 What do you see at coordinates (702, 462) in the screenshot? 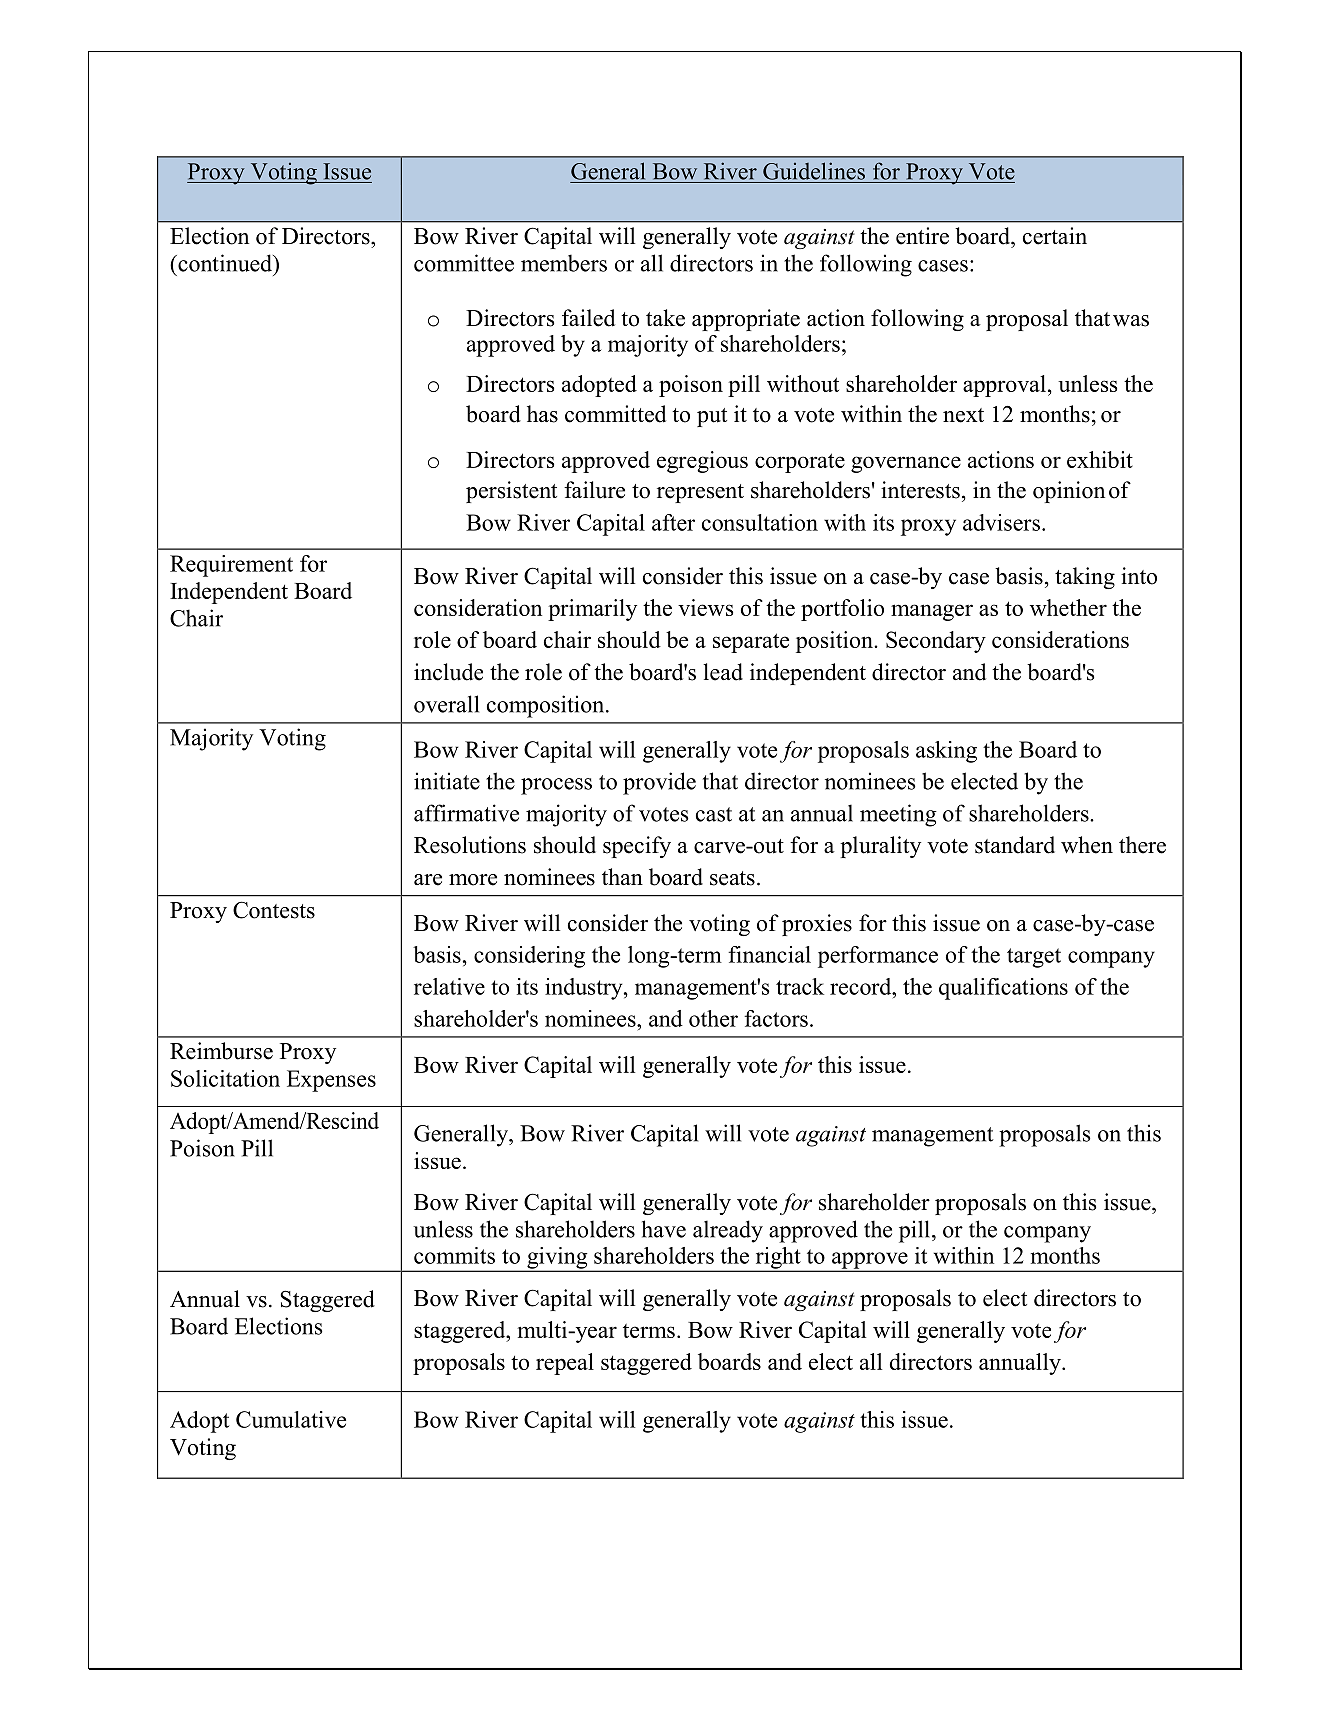
I see `egregious` at bounding box center [702, 462].
